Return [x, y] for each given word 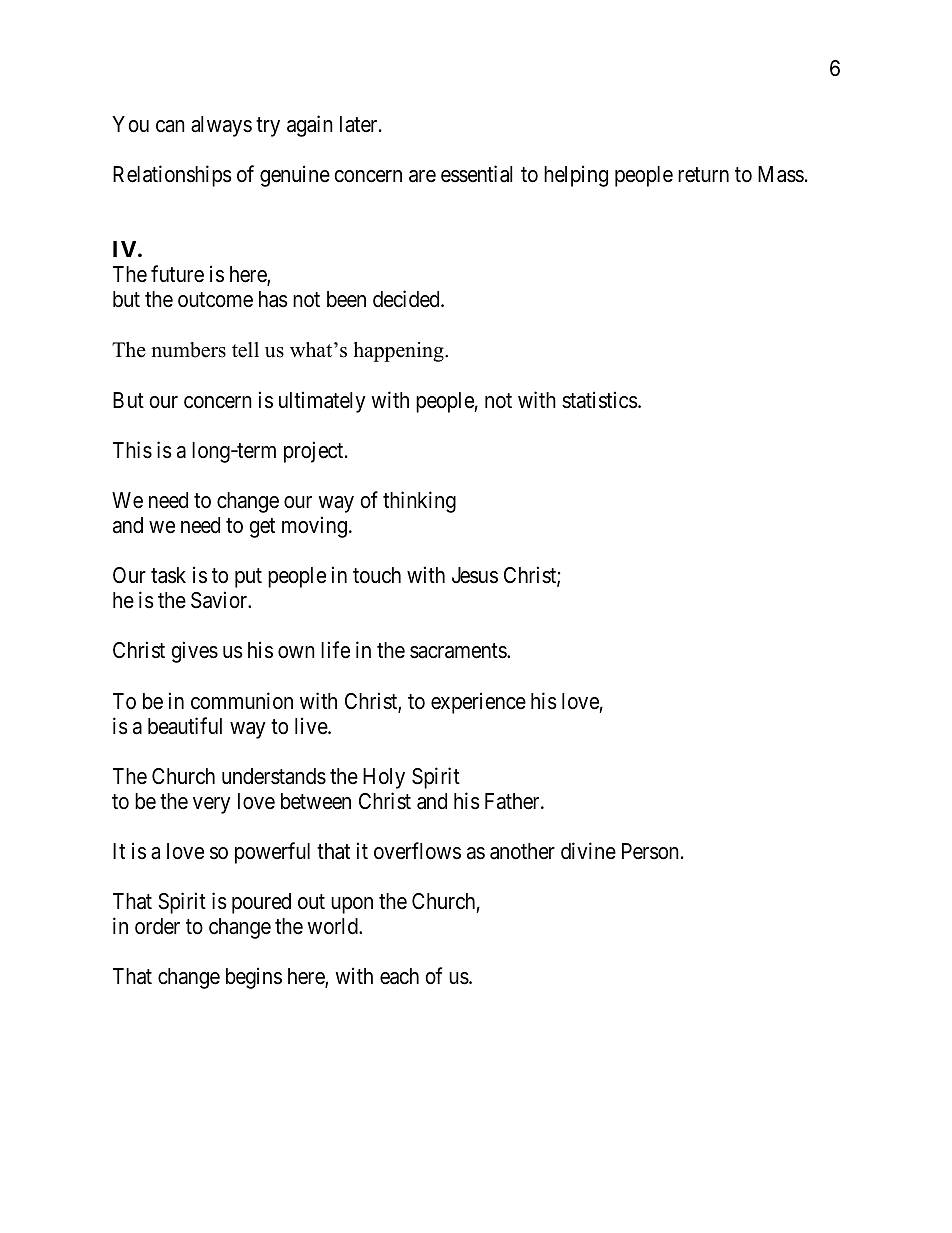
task [168, 575]
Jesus [475, 575]
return [703, 175]
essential [477, 174]
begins [254, 978]
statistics [600, 400]
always [221, 126]
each [399, 976]
